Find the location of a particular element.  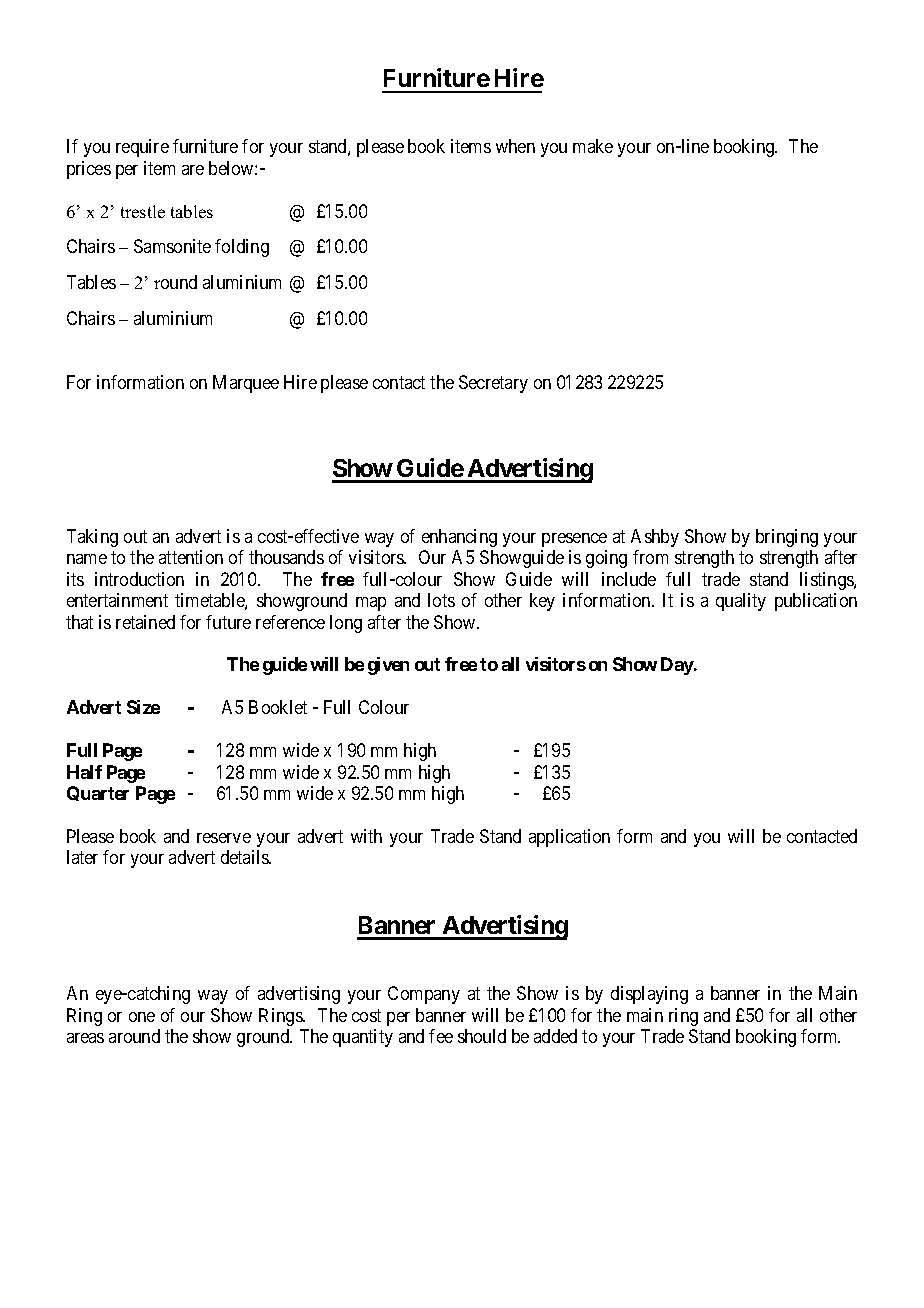

Company is located at coordinates (424, 995).
